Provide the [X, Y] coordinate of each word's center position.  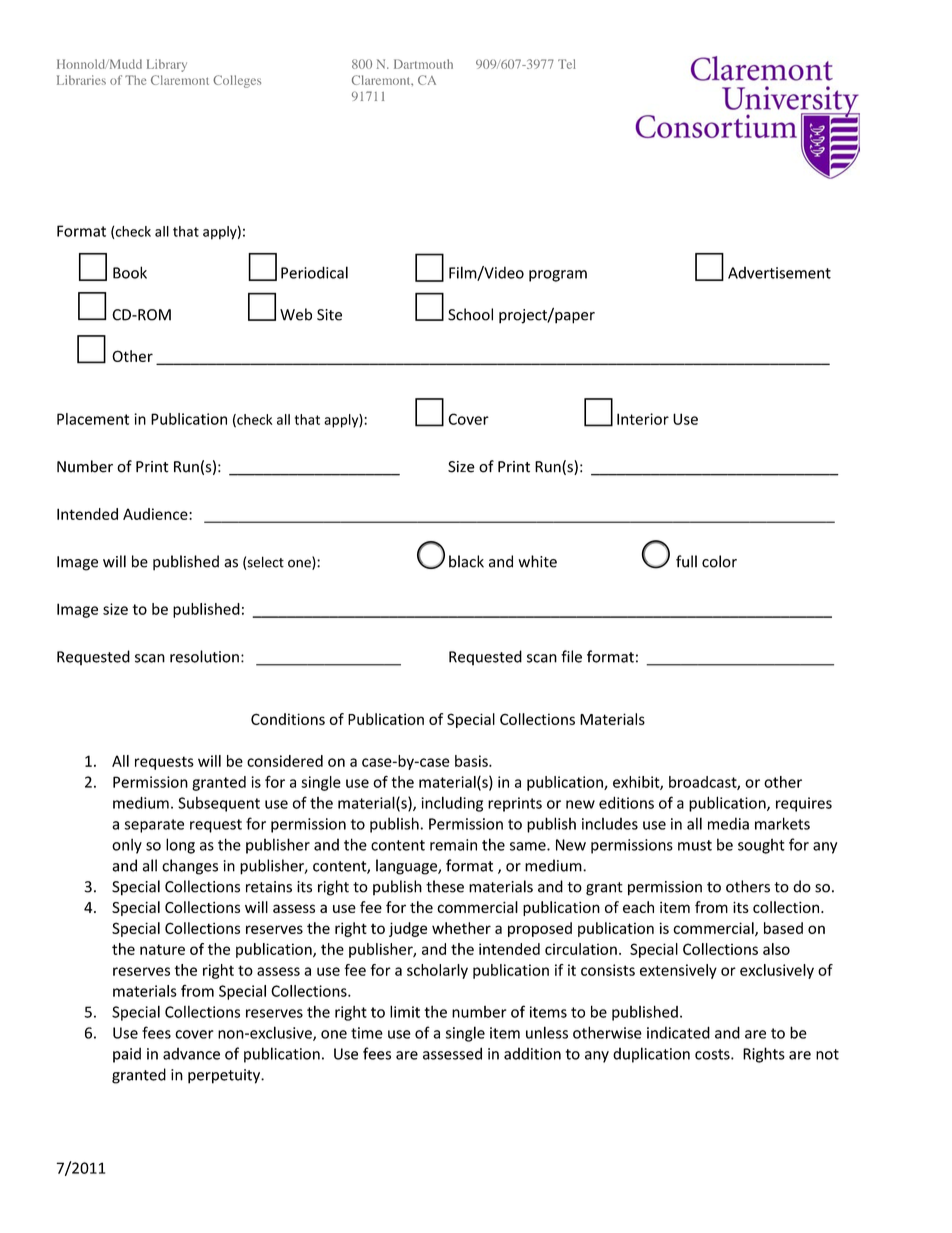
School [470, 314]
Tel [567, 64]
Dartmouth [423, 64]
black [466, 561]
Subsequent [219, 804]
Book [130, 272]
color [719, 561]
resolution [204, 656]
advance [191, 1053]
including [452, 804]
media [728, 823]
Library [167, 65]
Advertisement [779, 272]
